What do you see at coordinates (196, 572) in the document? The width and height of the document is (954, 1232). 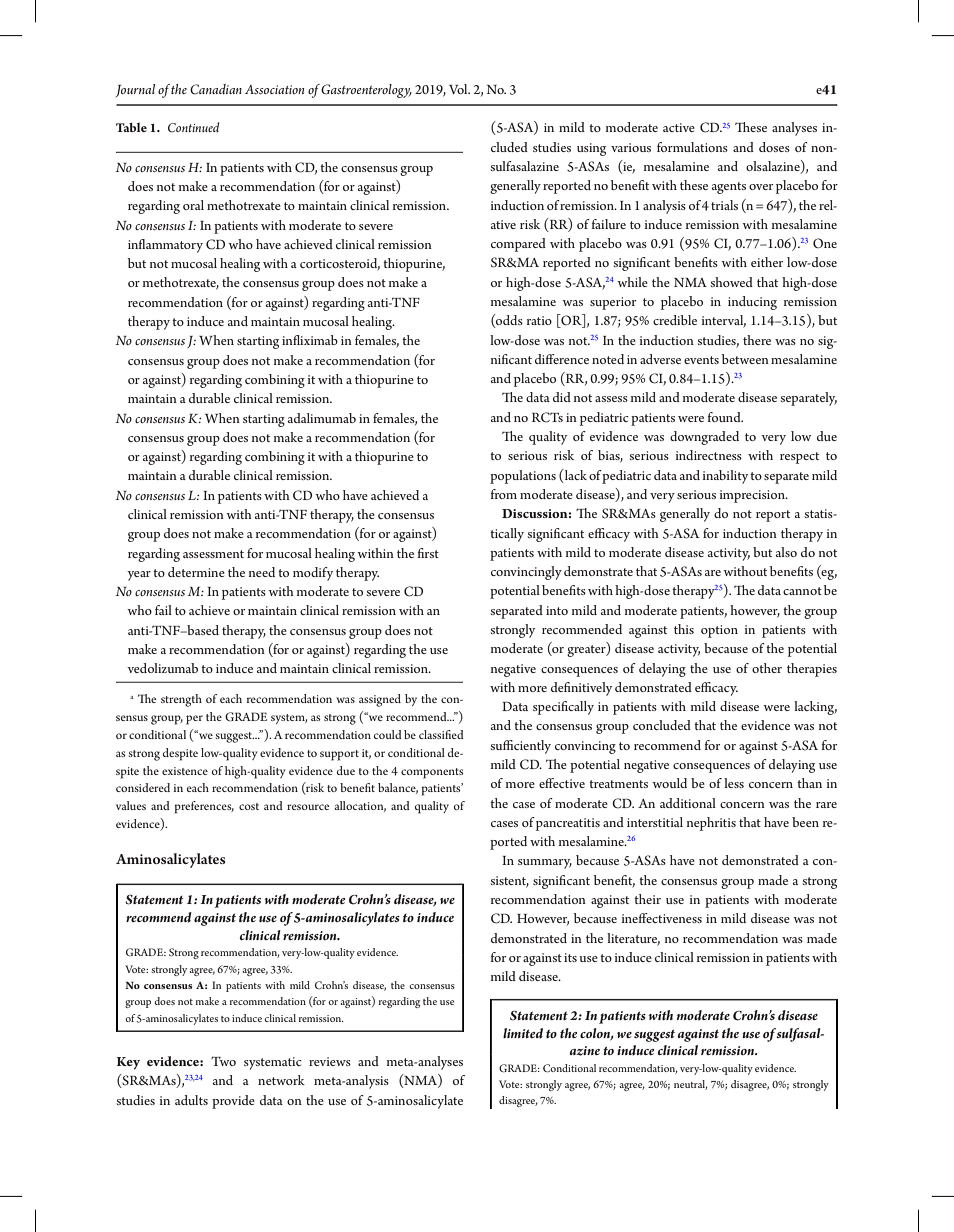 I see `determine` at bounding box center [196, 572].
